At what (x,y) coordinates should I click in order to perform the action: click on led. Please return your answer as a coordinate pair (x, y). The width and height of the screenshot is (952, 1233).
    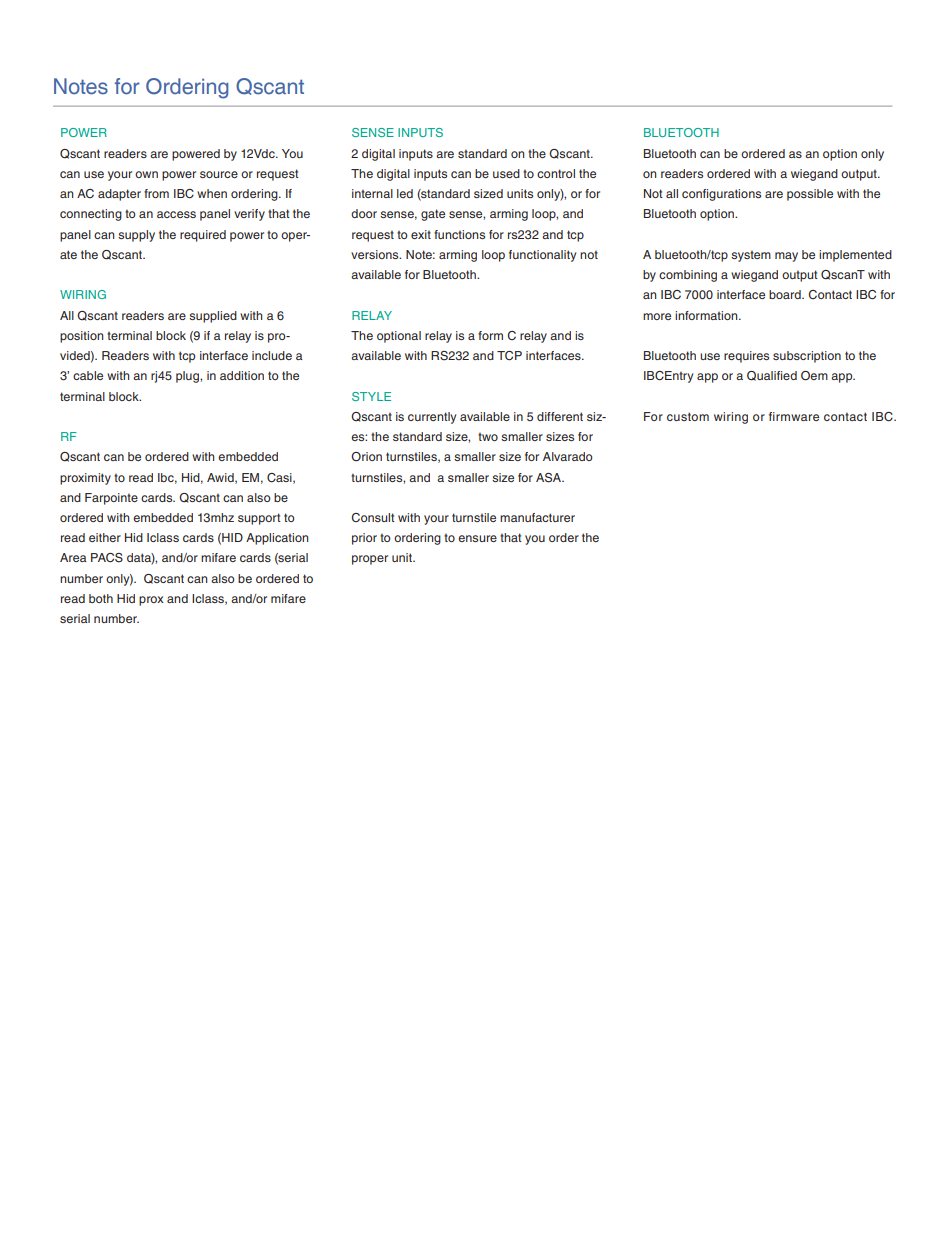
    Looking at the image, I should click on (405, 193).
